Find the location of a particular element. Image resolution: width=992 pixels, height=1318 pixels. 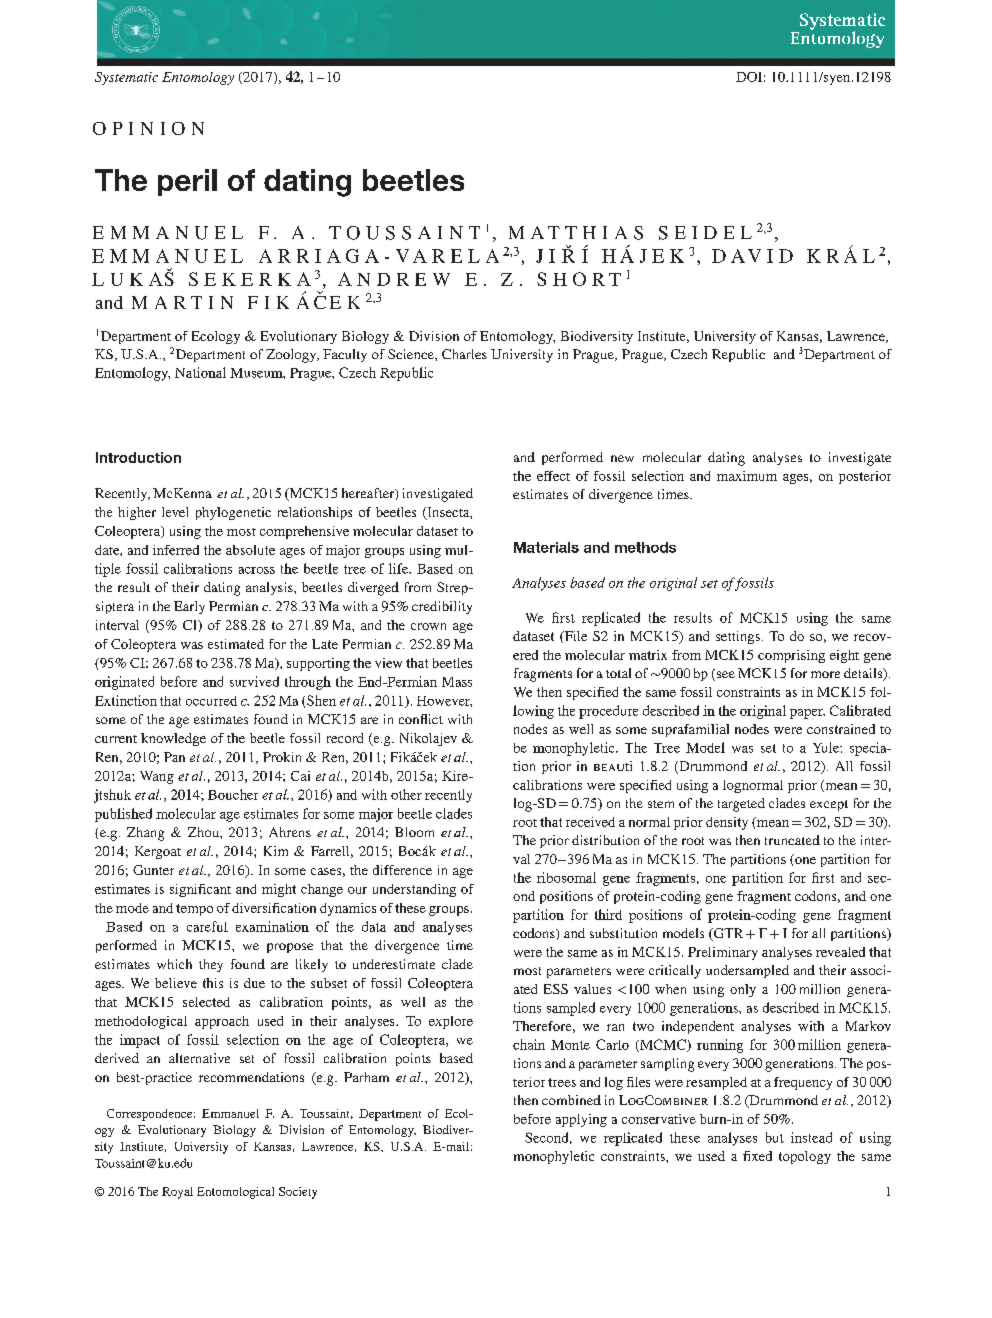

methods is located at coordinates (645, 547).
